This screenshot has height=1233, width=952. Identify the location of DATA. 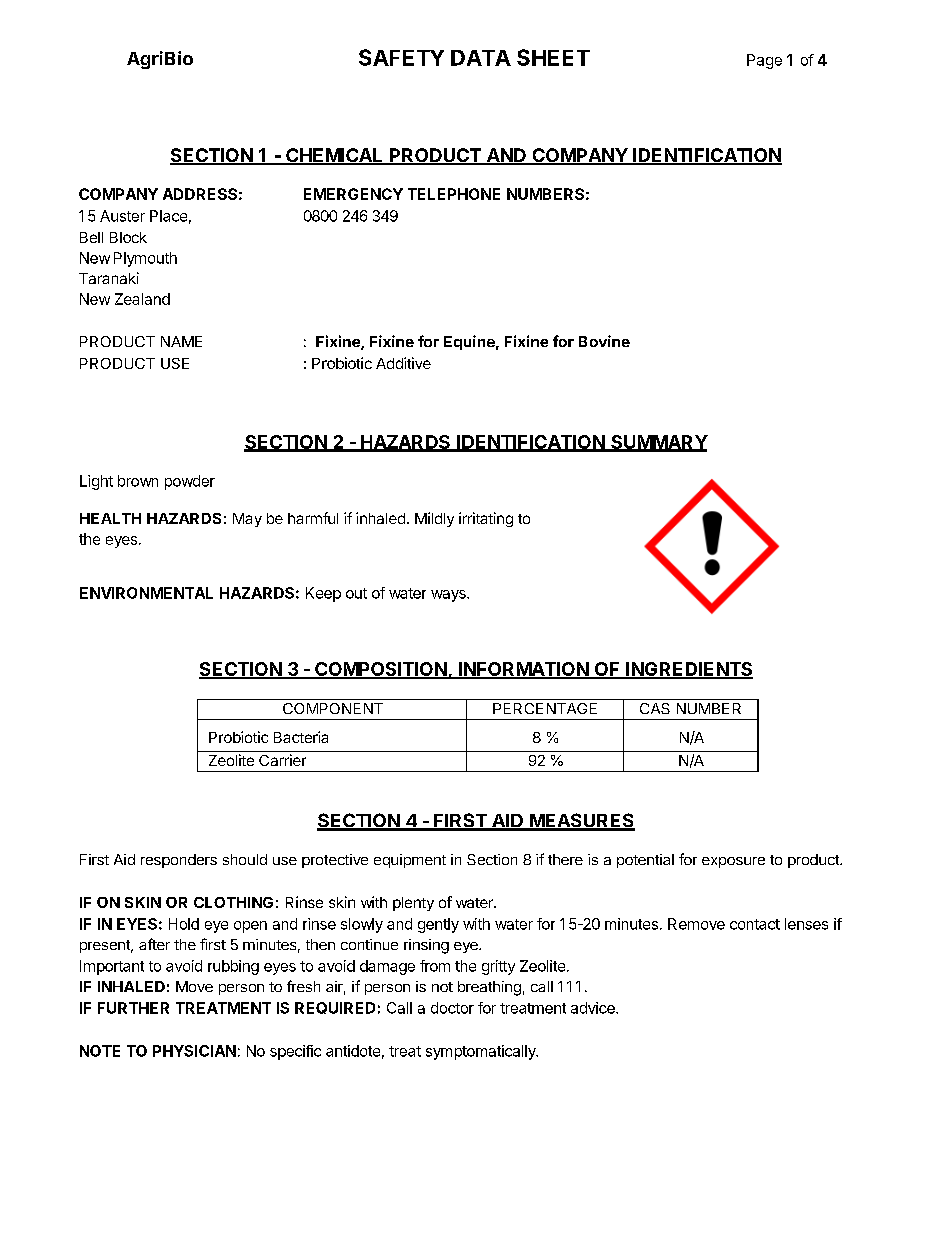
(481, 58).
